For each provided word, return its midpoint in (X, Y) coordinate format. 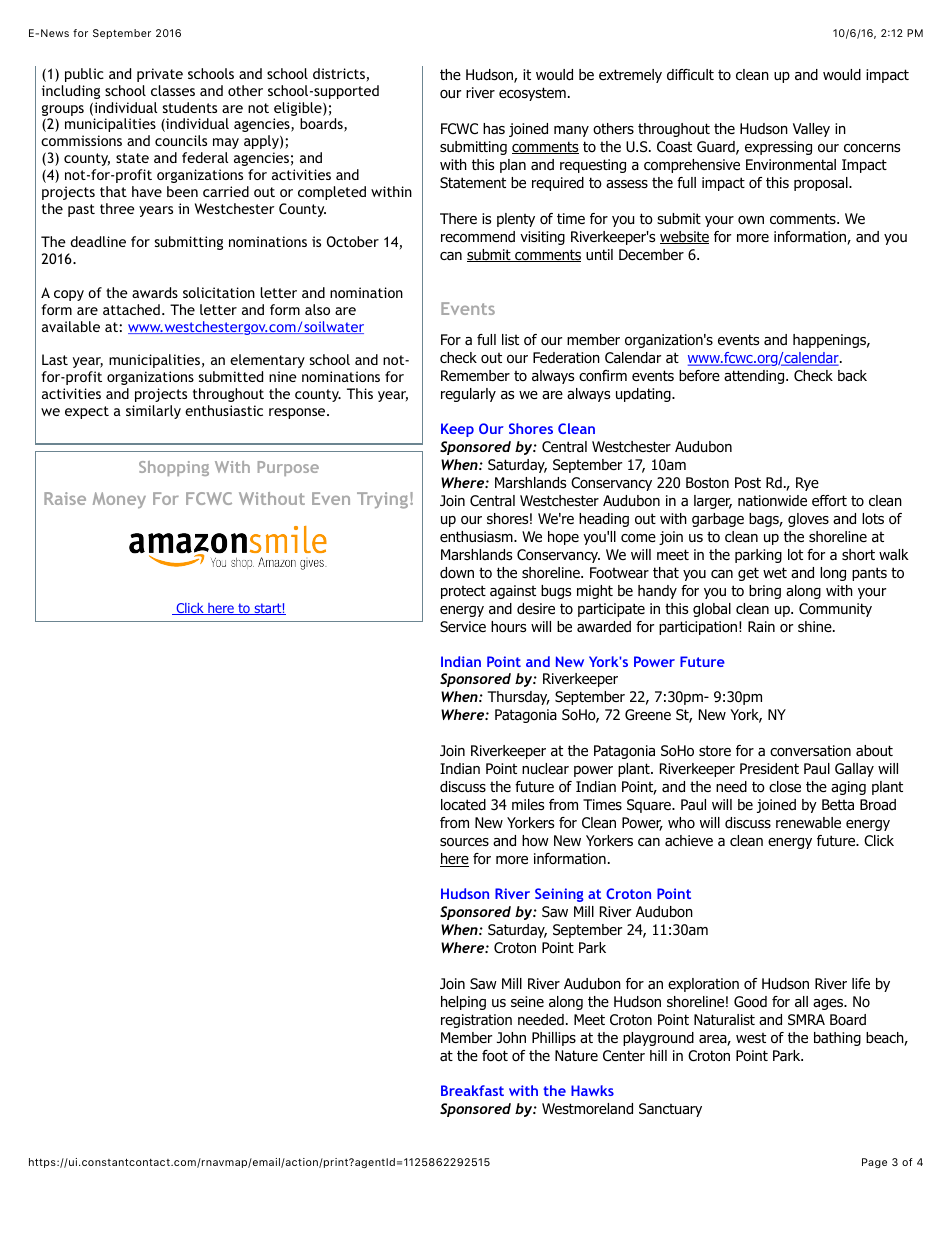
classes (173, 90)
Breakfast (472, 1090)
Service (463, 626)
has (494, 128)
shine (816, 626)
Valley (811, 130)
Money (119, 500)
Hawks (592, 1090)
